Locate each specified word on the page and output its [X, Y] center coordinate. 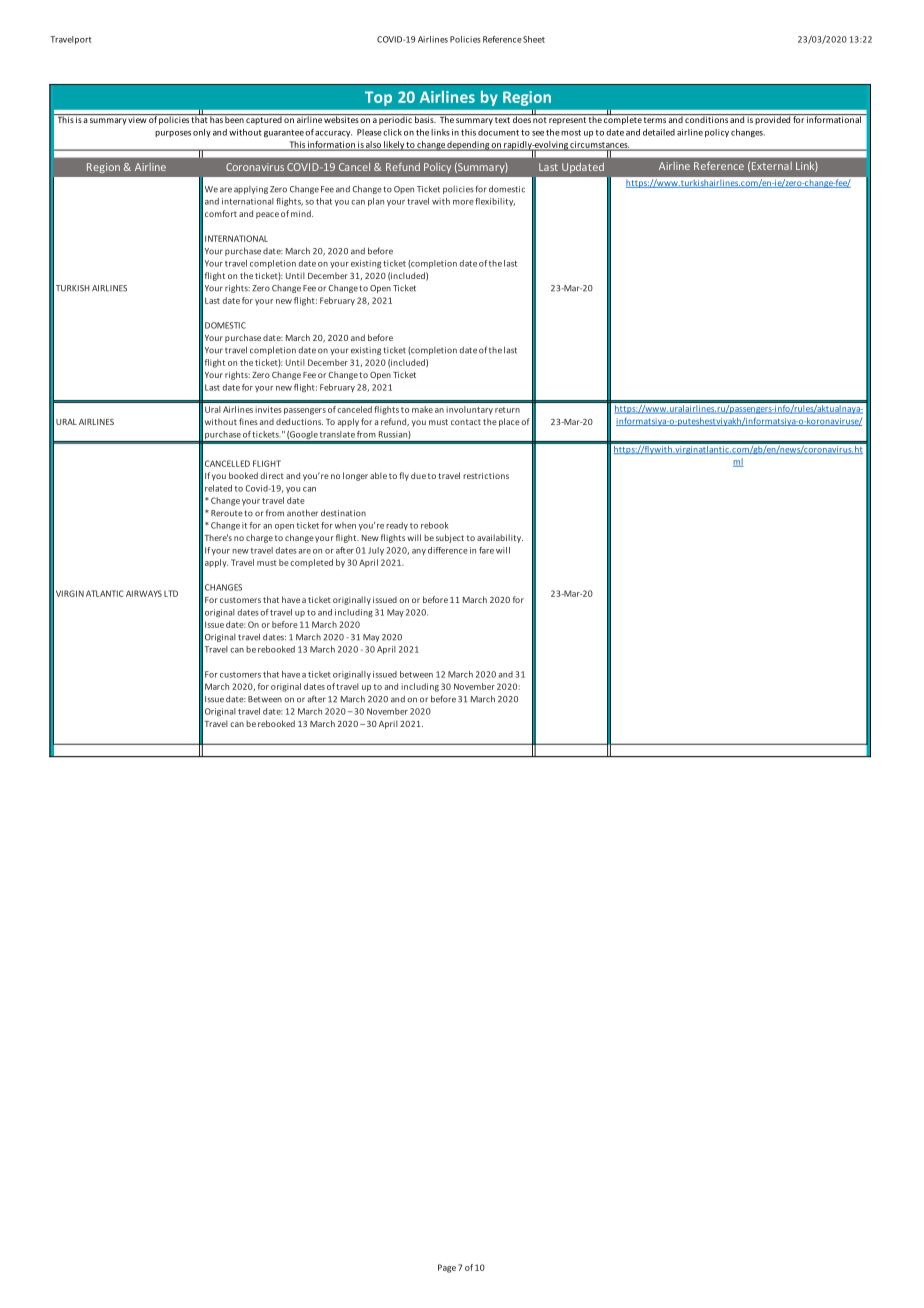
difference [448, 550]
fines [248, 421]
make [422, 409]
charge [259, 538]
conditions [706, 118]
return [507, 410]
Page [447, 1268]
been [234, 118]
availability [500, 538]
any [419, 552]
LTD [171, 593]
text [502, 120]
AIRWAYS [144, 593]
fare [486, 550]
